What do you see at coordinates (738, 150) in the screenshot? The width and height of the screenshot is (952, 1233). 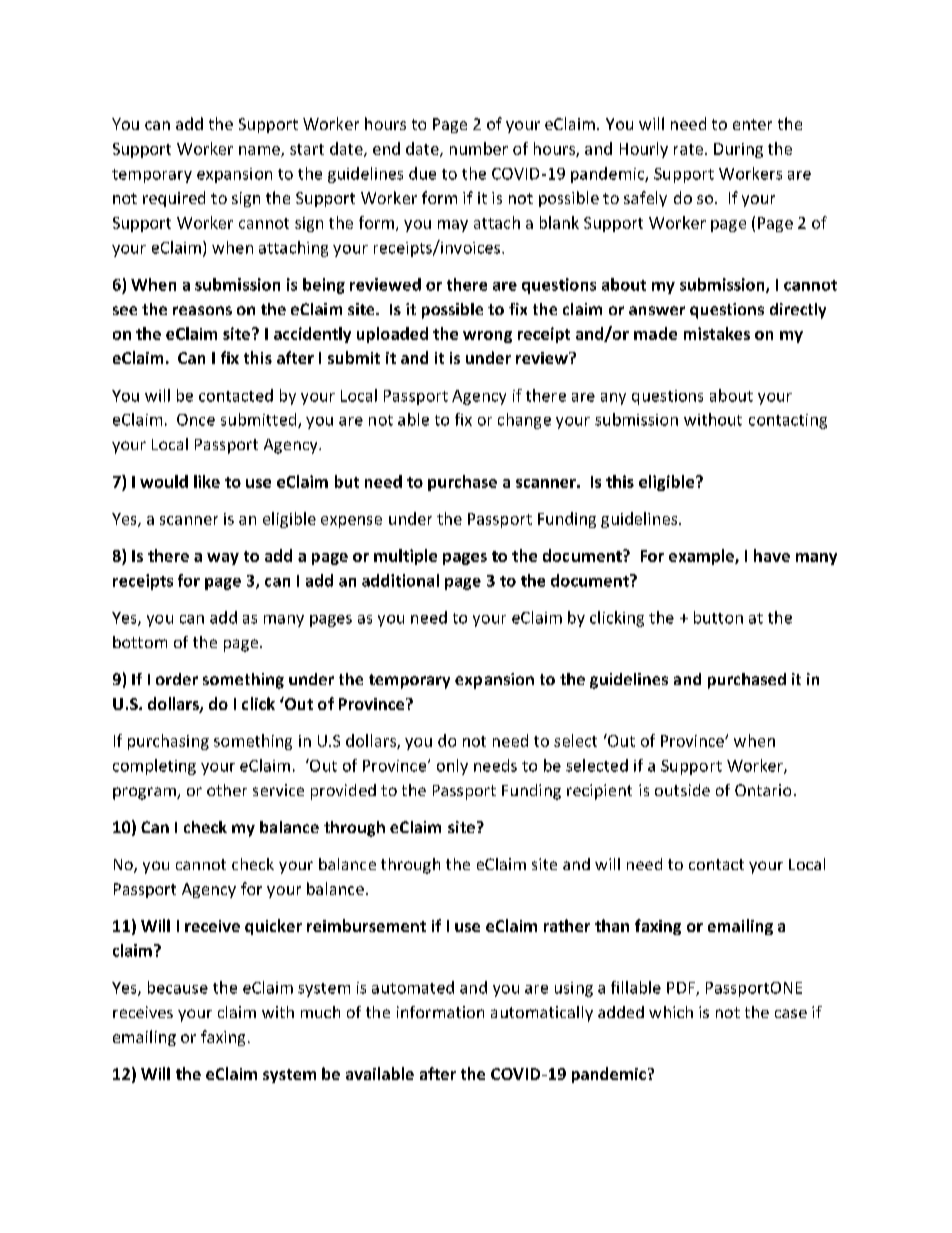 I see `During` at bounding box center [738, 150].
